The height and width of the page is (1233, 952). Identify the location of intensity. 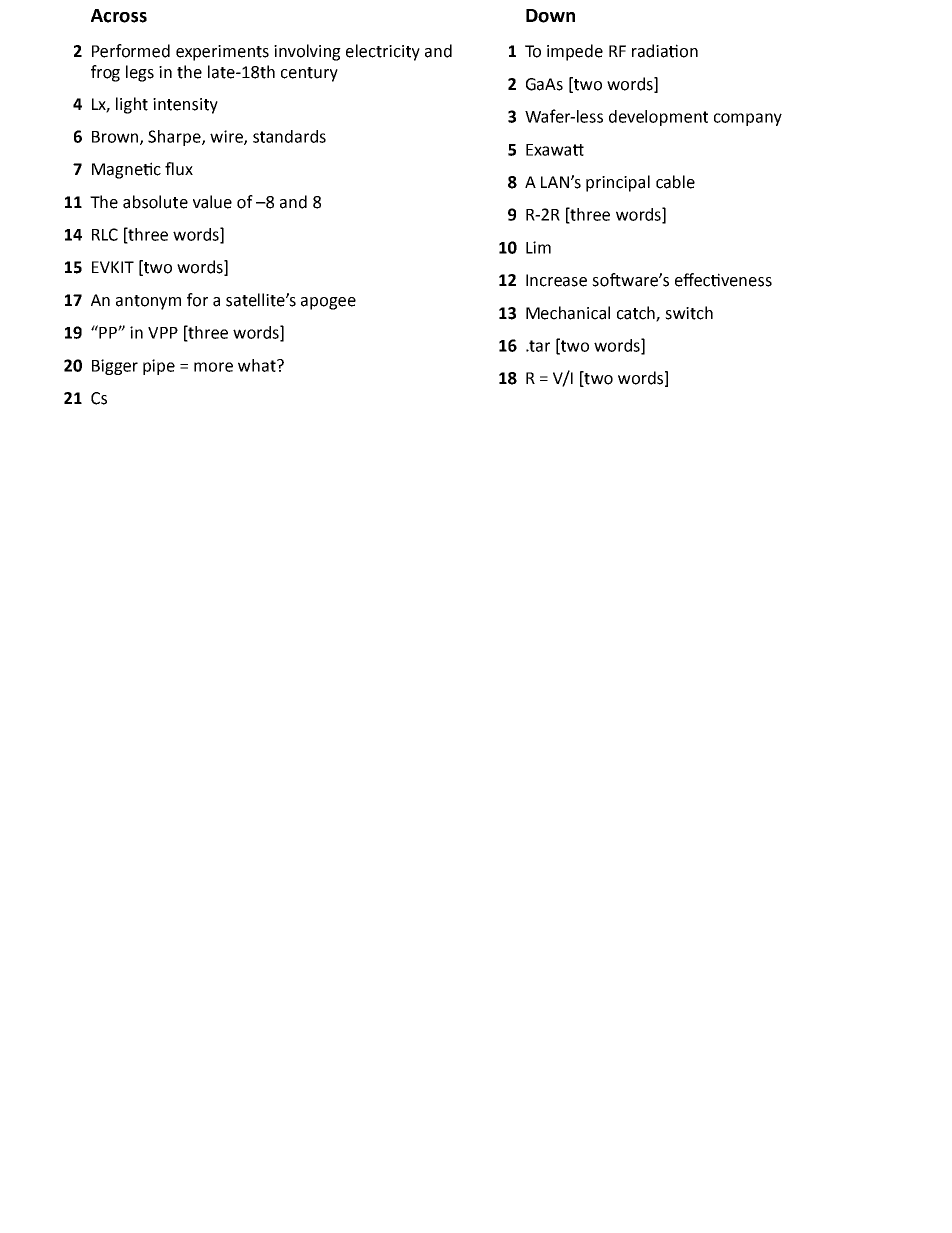
(185, 106).
